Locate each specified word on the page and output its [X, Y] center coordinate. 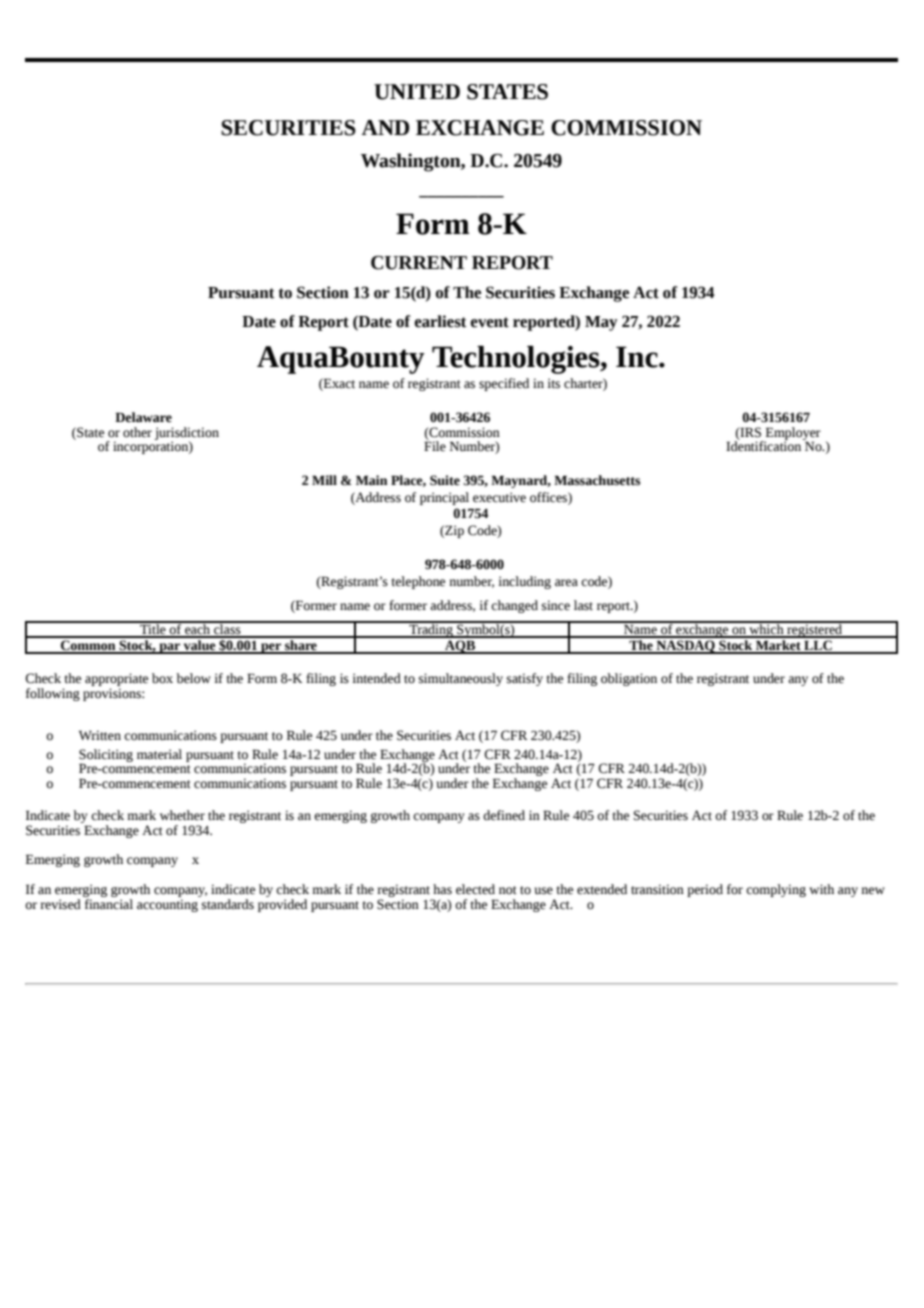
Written [100, 735]
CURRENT [419, 263]
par [170, 648]
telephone [418, 582]
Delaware [143, 417]
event [489, 322]
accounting [167, 905]
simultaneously [461, 679]
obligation [629, 679]
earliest [440, 321]
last [583, 605]
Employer [792, 434]
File [435, 445]
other [137, 432]
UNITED [417, 92]
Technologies [517, 360]
